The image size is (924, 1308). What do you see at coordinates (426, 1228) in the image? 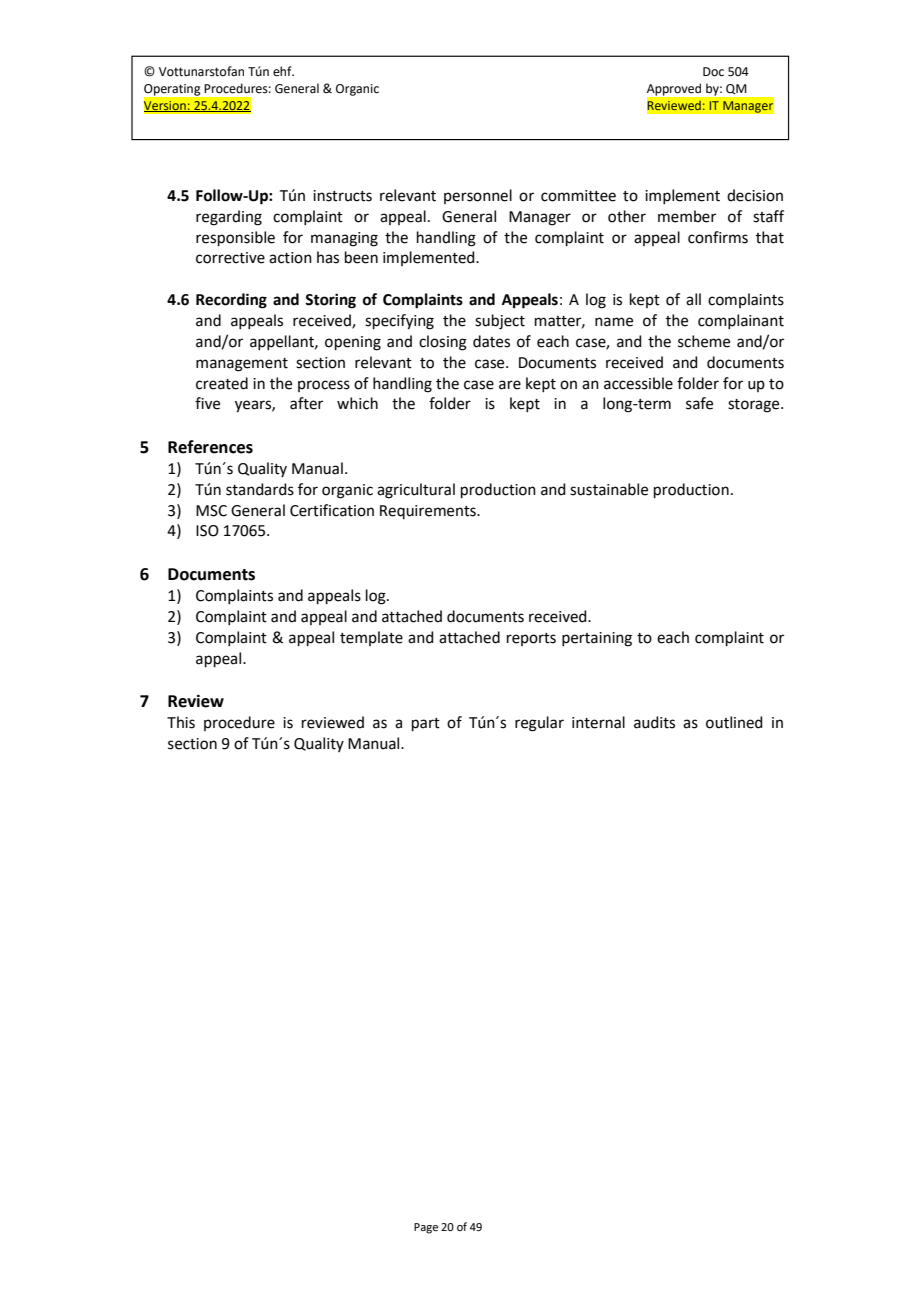
I see `Page` at bounding box center [426, 1228].
